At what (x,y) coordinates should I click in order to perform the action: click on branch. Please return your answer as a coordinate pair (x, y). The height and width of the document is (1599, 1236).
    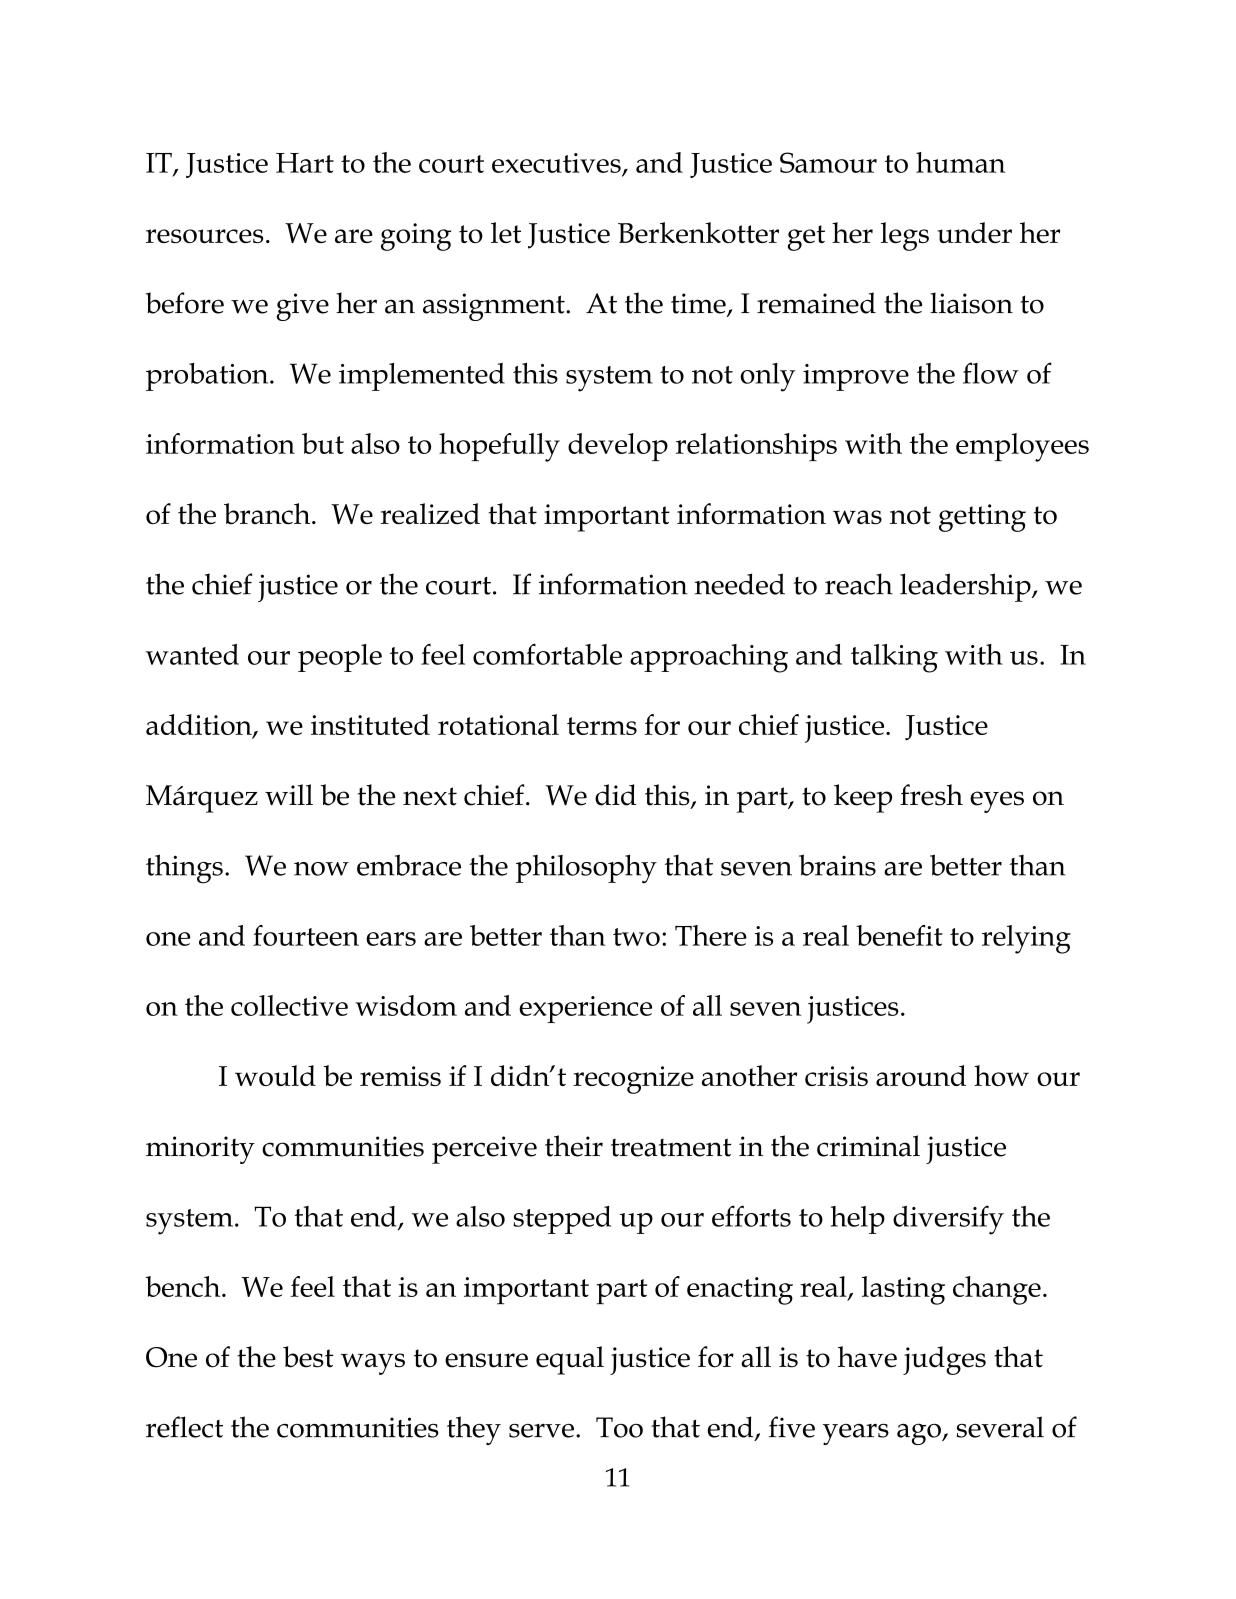
    Looking at the image, I should click on (268, 514).
